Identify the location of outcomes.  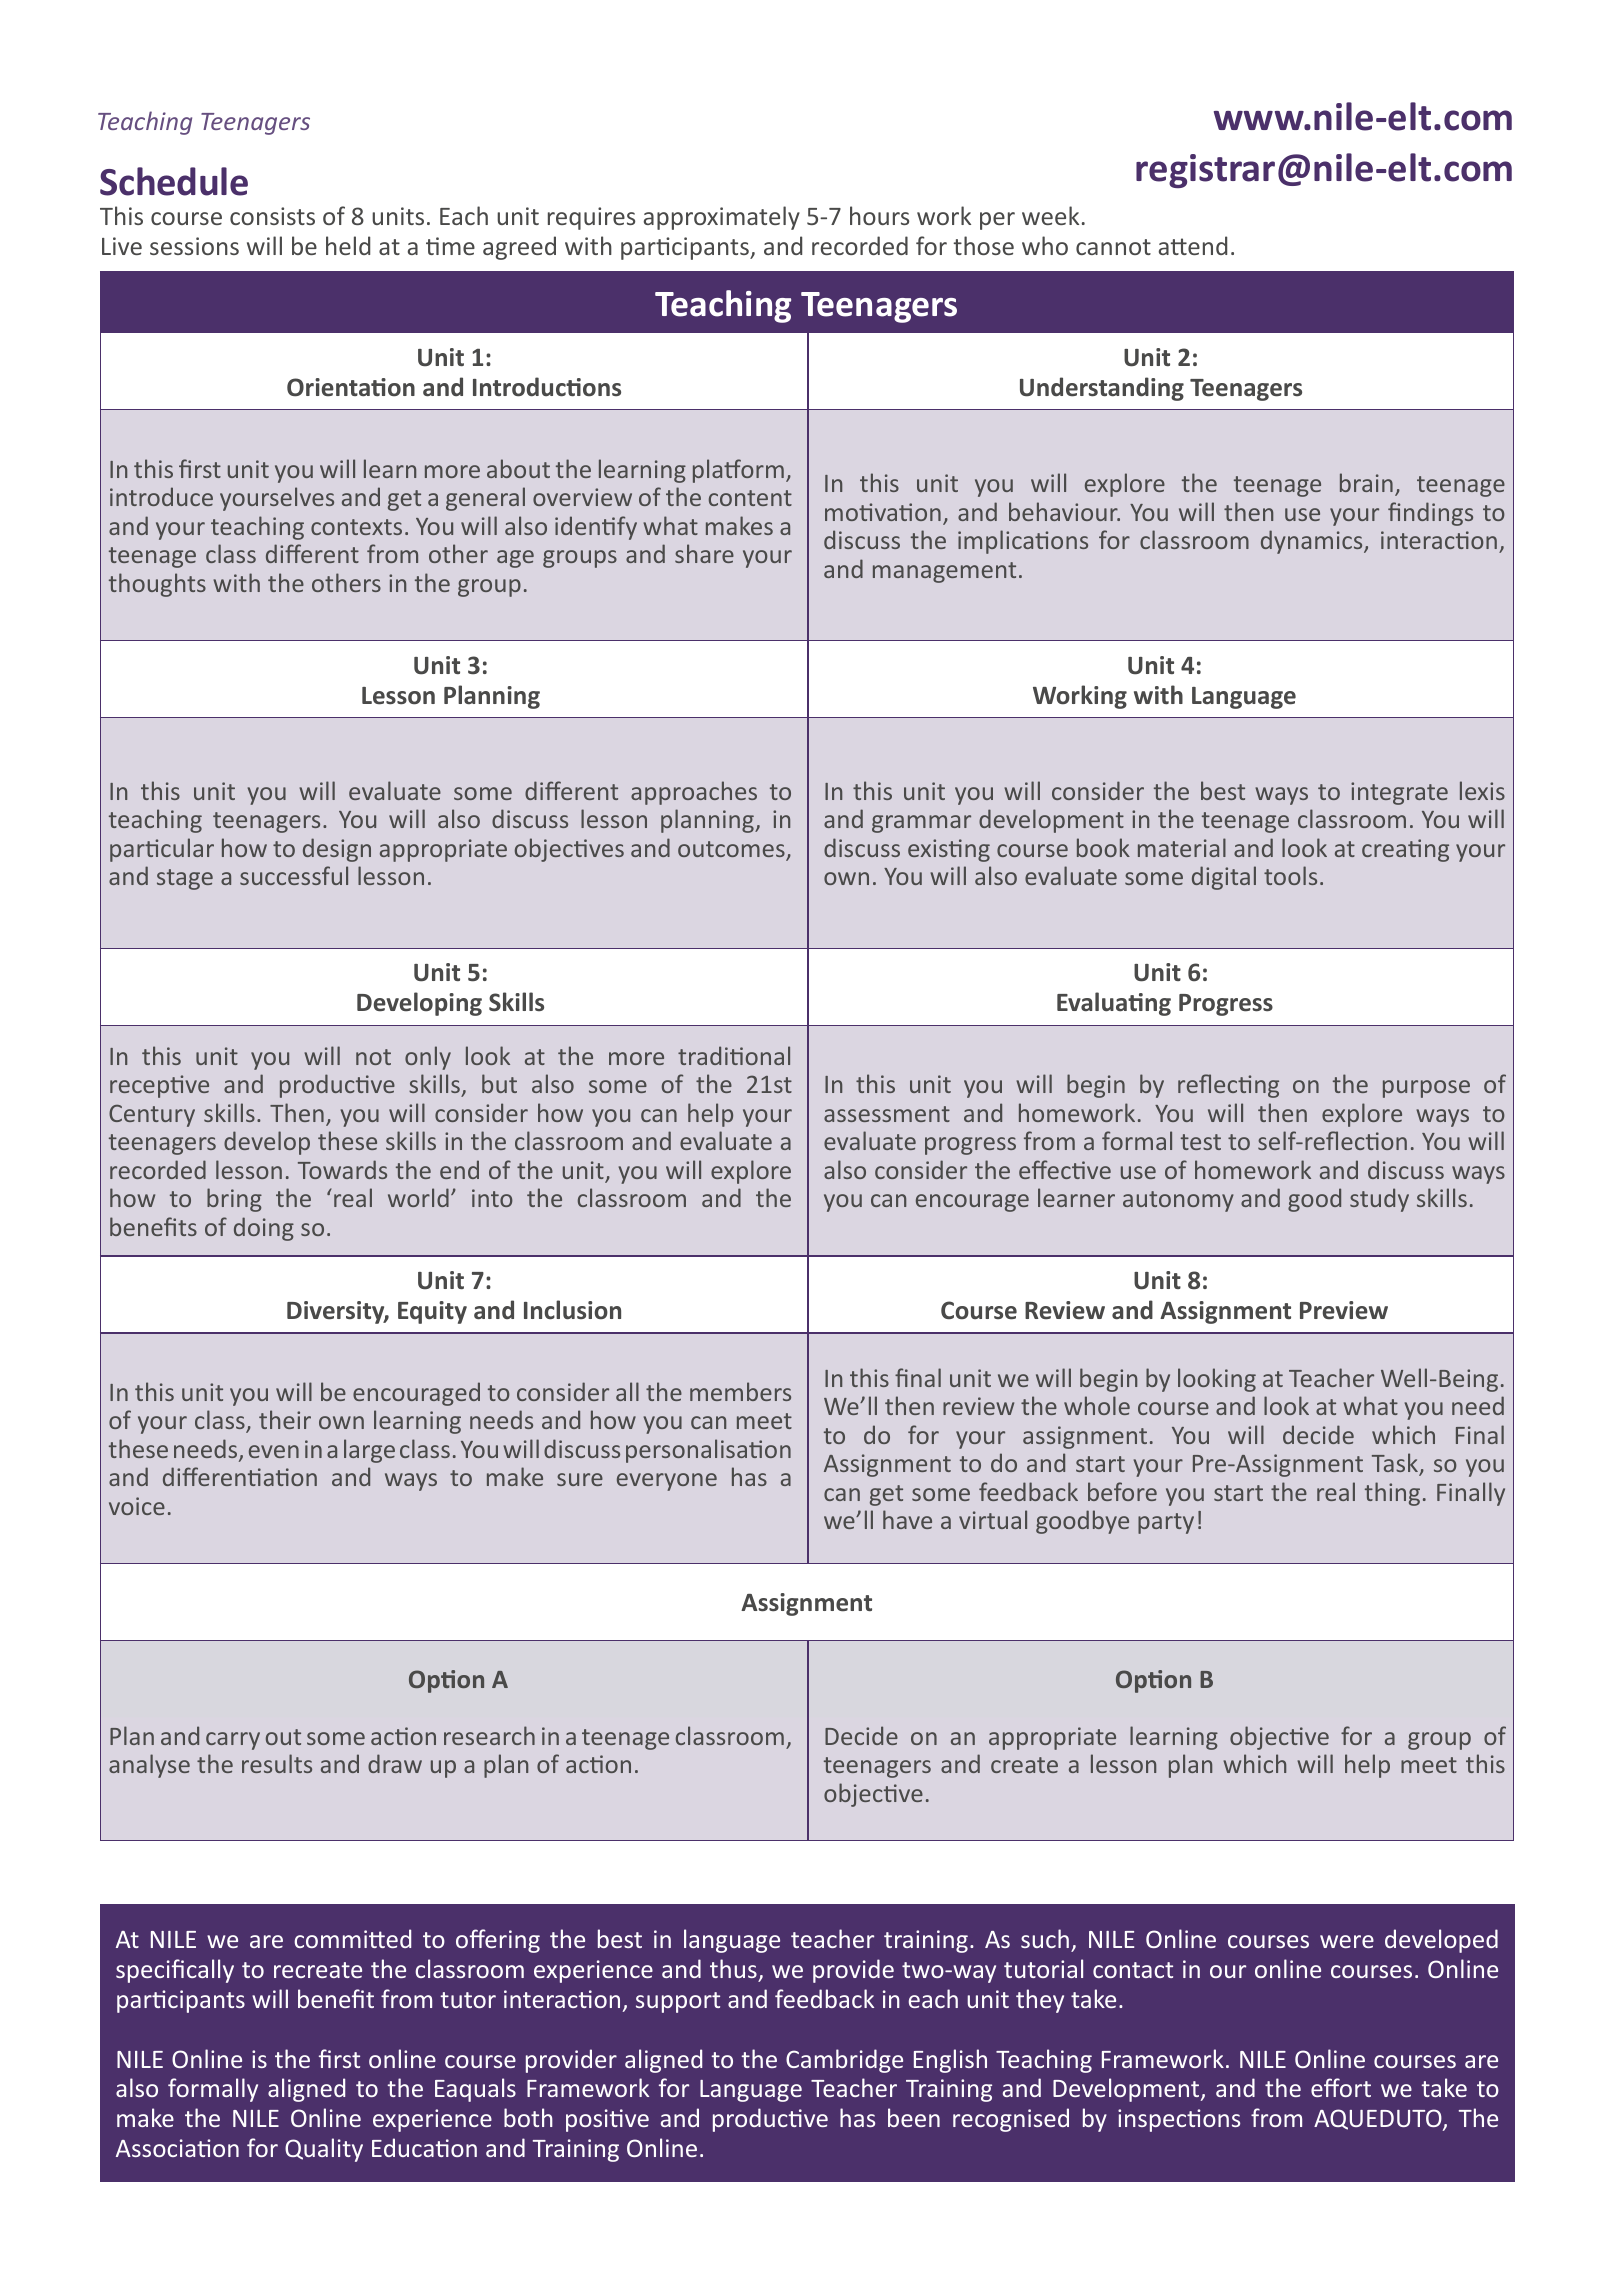
(732, 850).
